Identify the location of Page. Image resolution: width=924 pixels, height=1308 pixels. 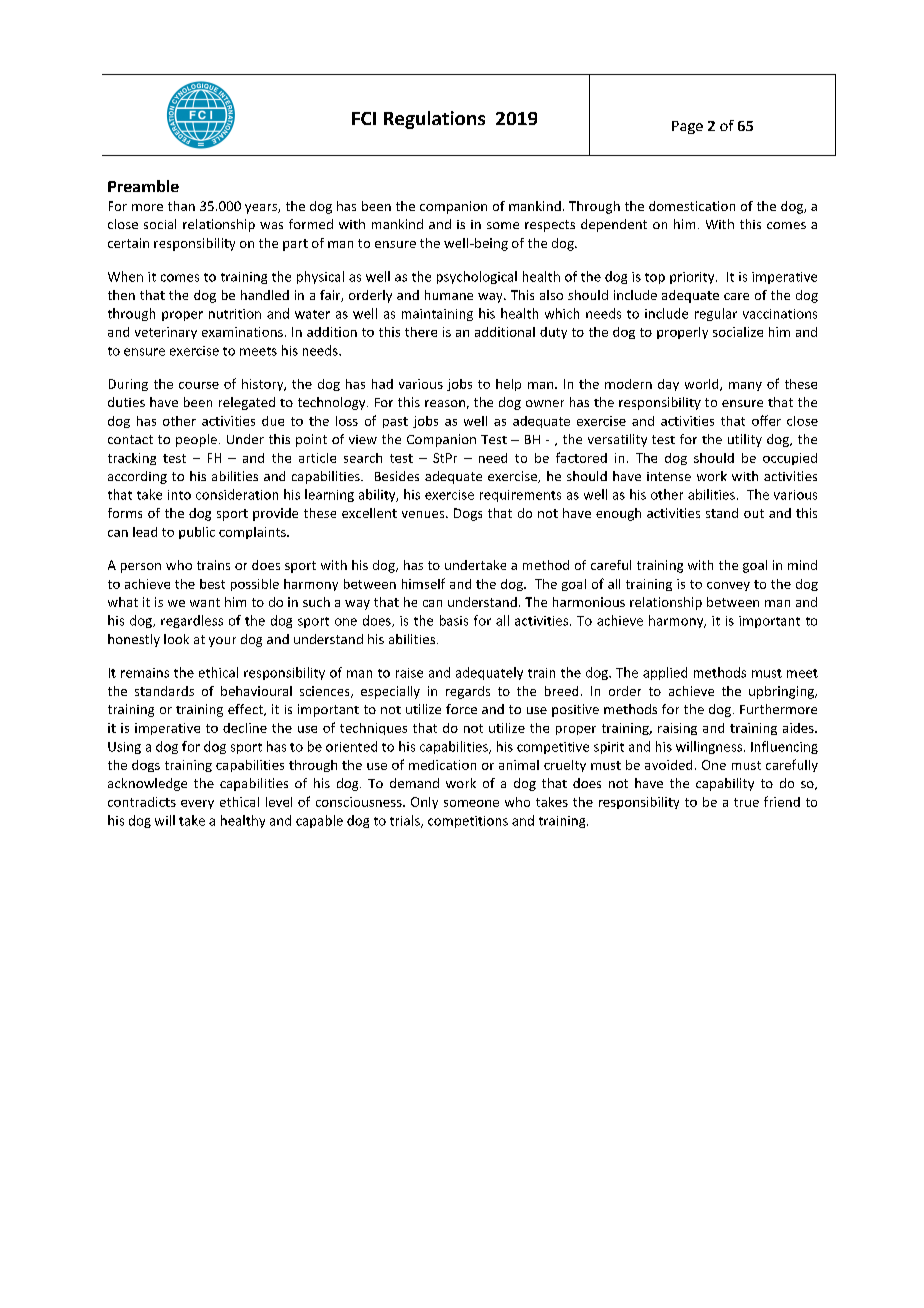
(687, 127).
